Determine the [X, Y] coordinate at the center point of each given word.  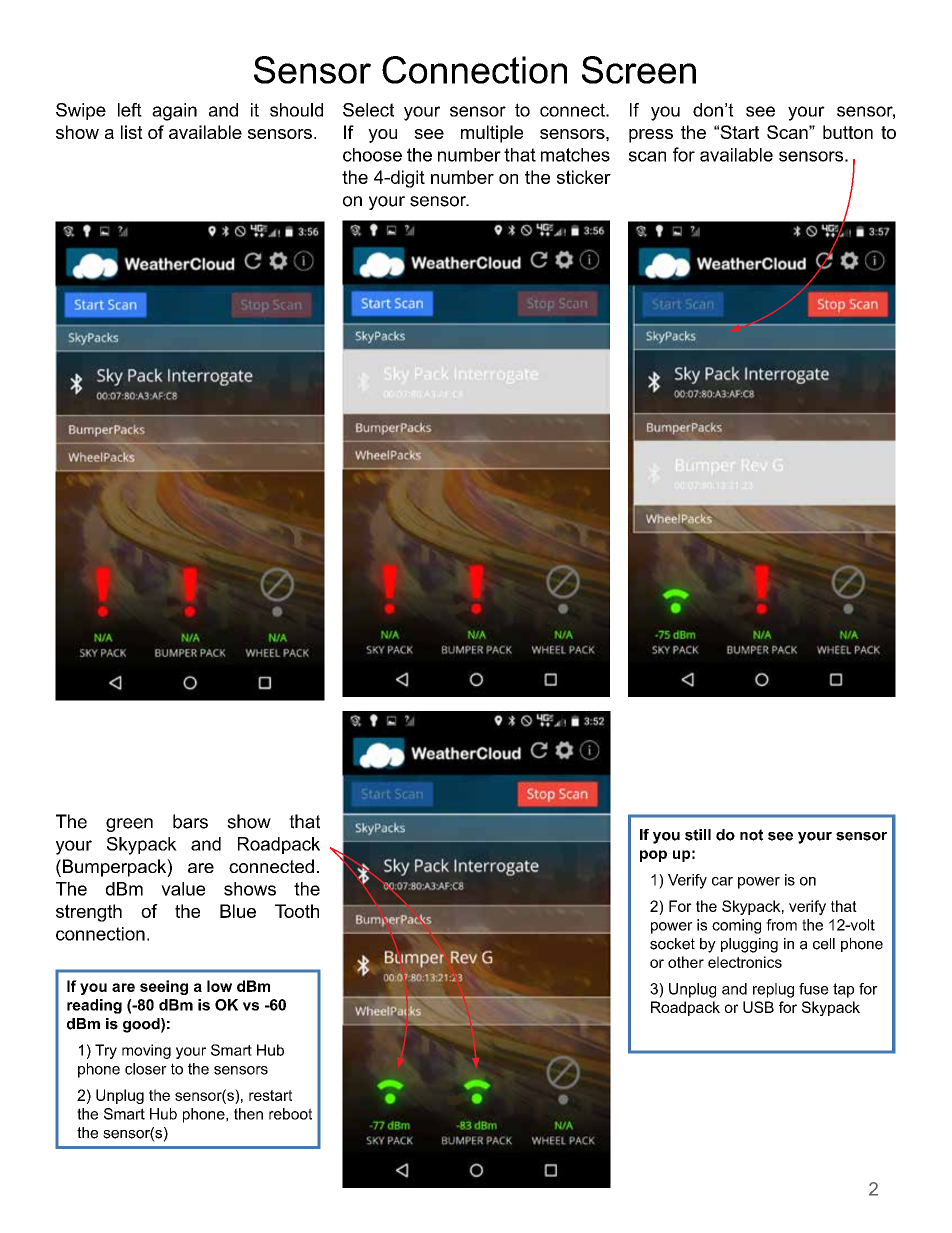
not [751, 835]
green [129, 825]
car [722, 881]
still [698, 835]
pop [653, 856]
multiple [492, 134]
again [174, 112]
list [132, 132]
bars [190, 821]
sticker [584, 177]
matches [575, 155]
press [651, 136]
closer [146, 1069]
